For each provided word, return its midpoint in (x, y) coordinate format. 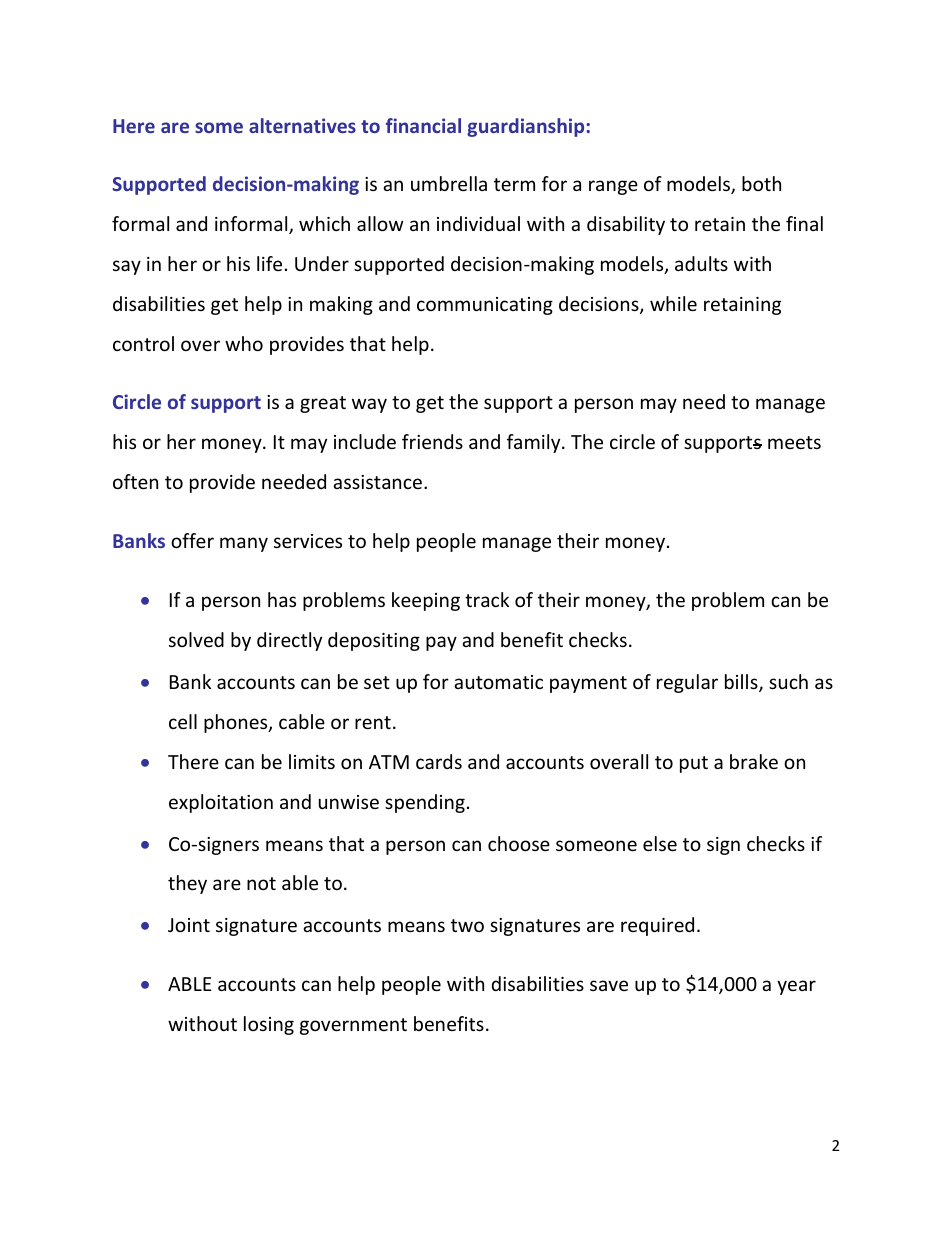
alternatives (302, 125)
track (487, 599)
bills (742, 683)
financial (423, 125)
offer (192, 540)
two (467, 925)
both (761, 183)
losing (269, 1025)
